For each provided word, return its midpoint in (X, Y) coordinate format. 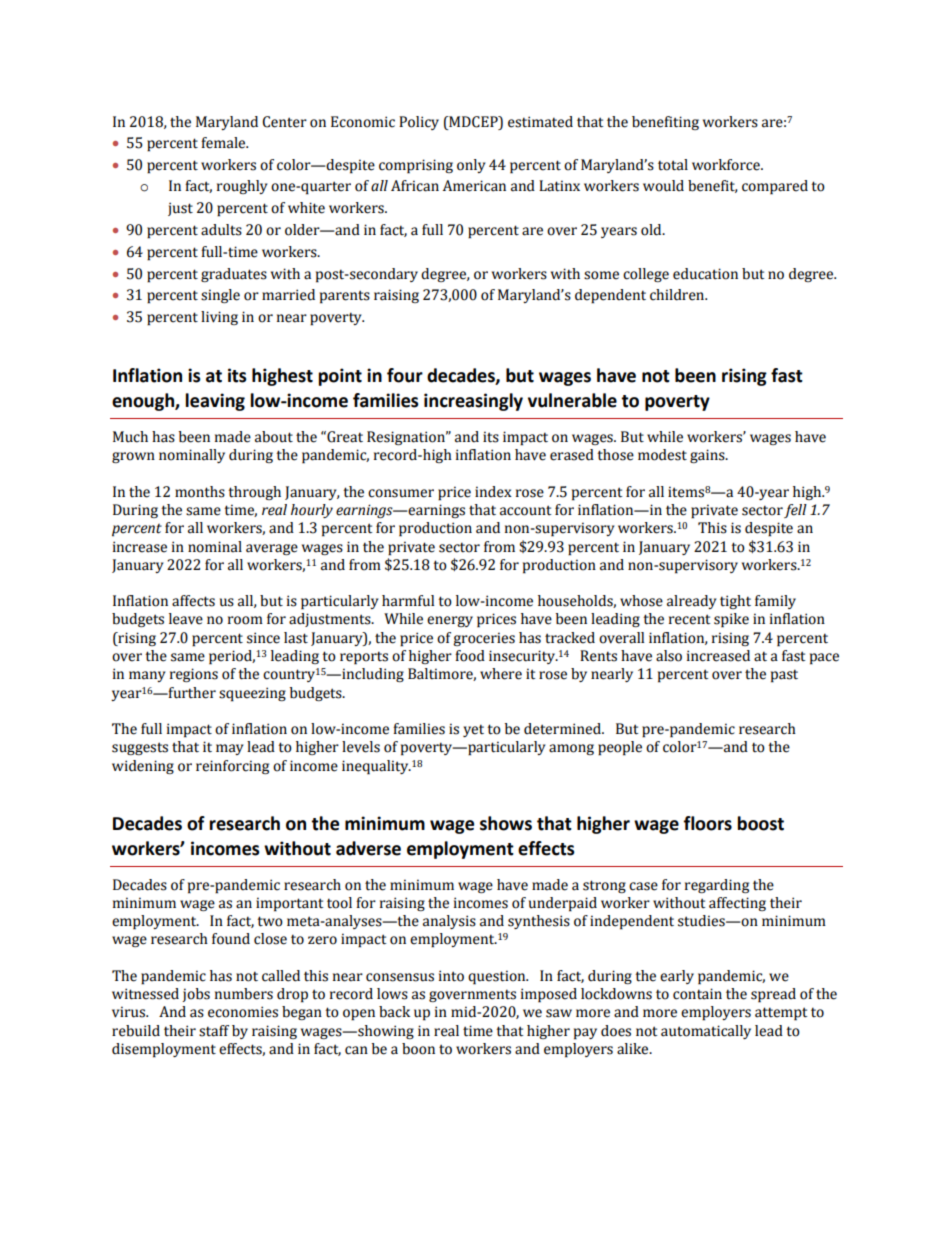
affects (193, 601)
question (498, 977)
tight (735, 602)
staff (214, 1031)
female (224, 143)
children (678, 295)
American (474, 186)
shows (506, 823)
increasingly (473, 402)
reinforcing (232, 767)
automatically (706, 1032)
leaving (215, 402)
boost (760, 823)
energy (450, 621)
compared (775, 187)
